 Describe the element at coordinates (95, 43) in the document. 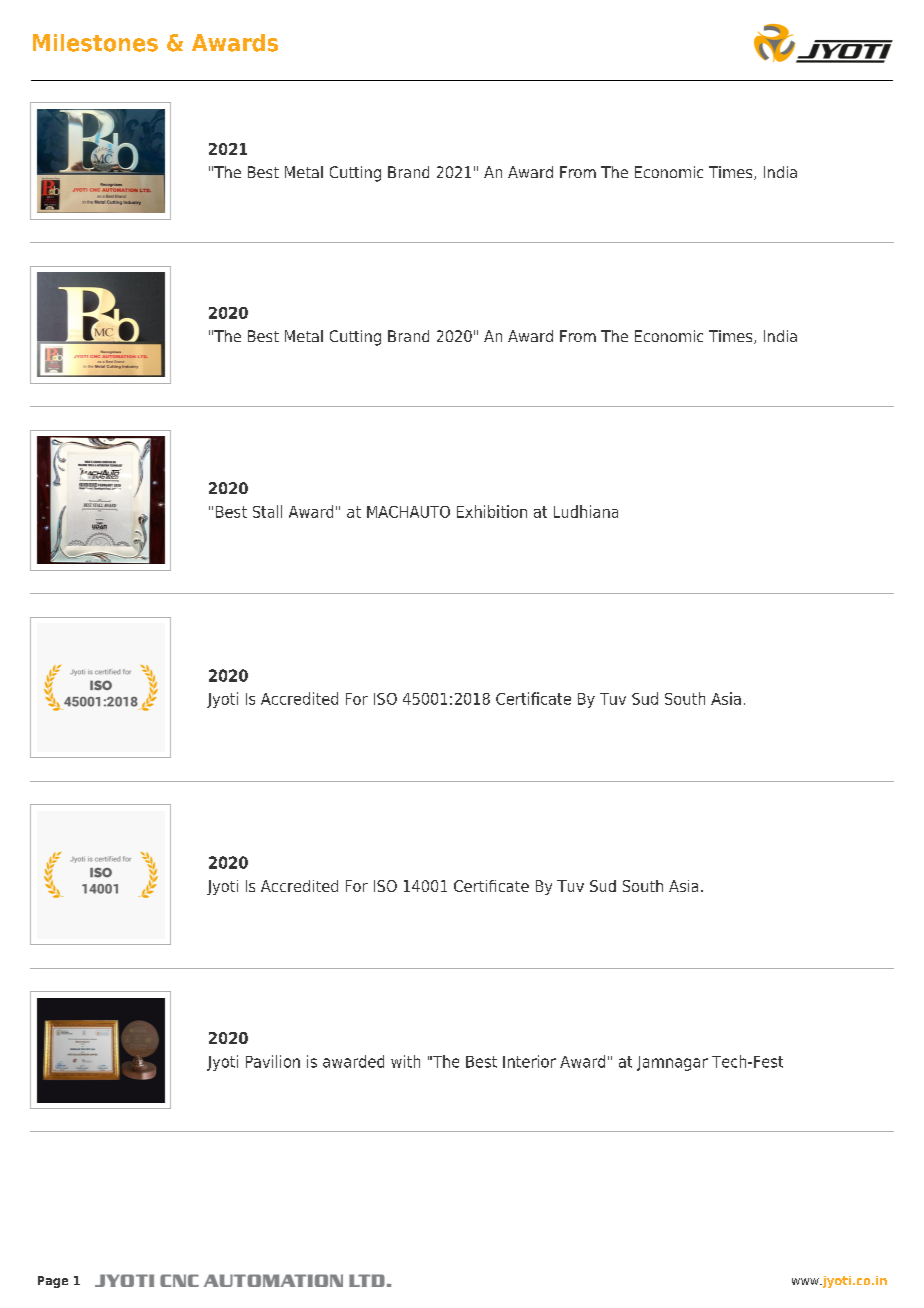

I see `Milestones` at that location.
